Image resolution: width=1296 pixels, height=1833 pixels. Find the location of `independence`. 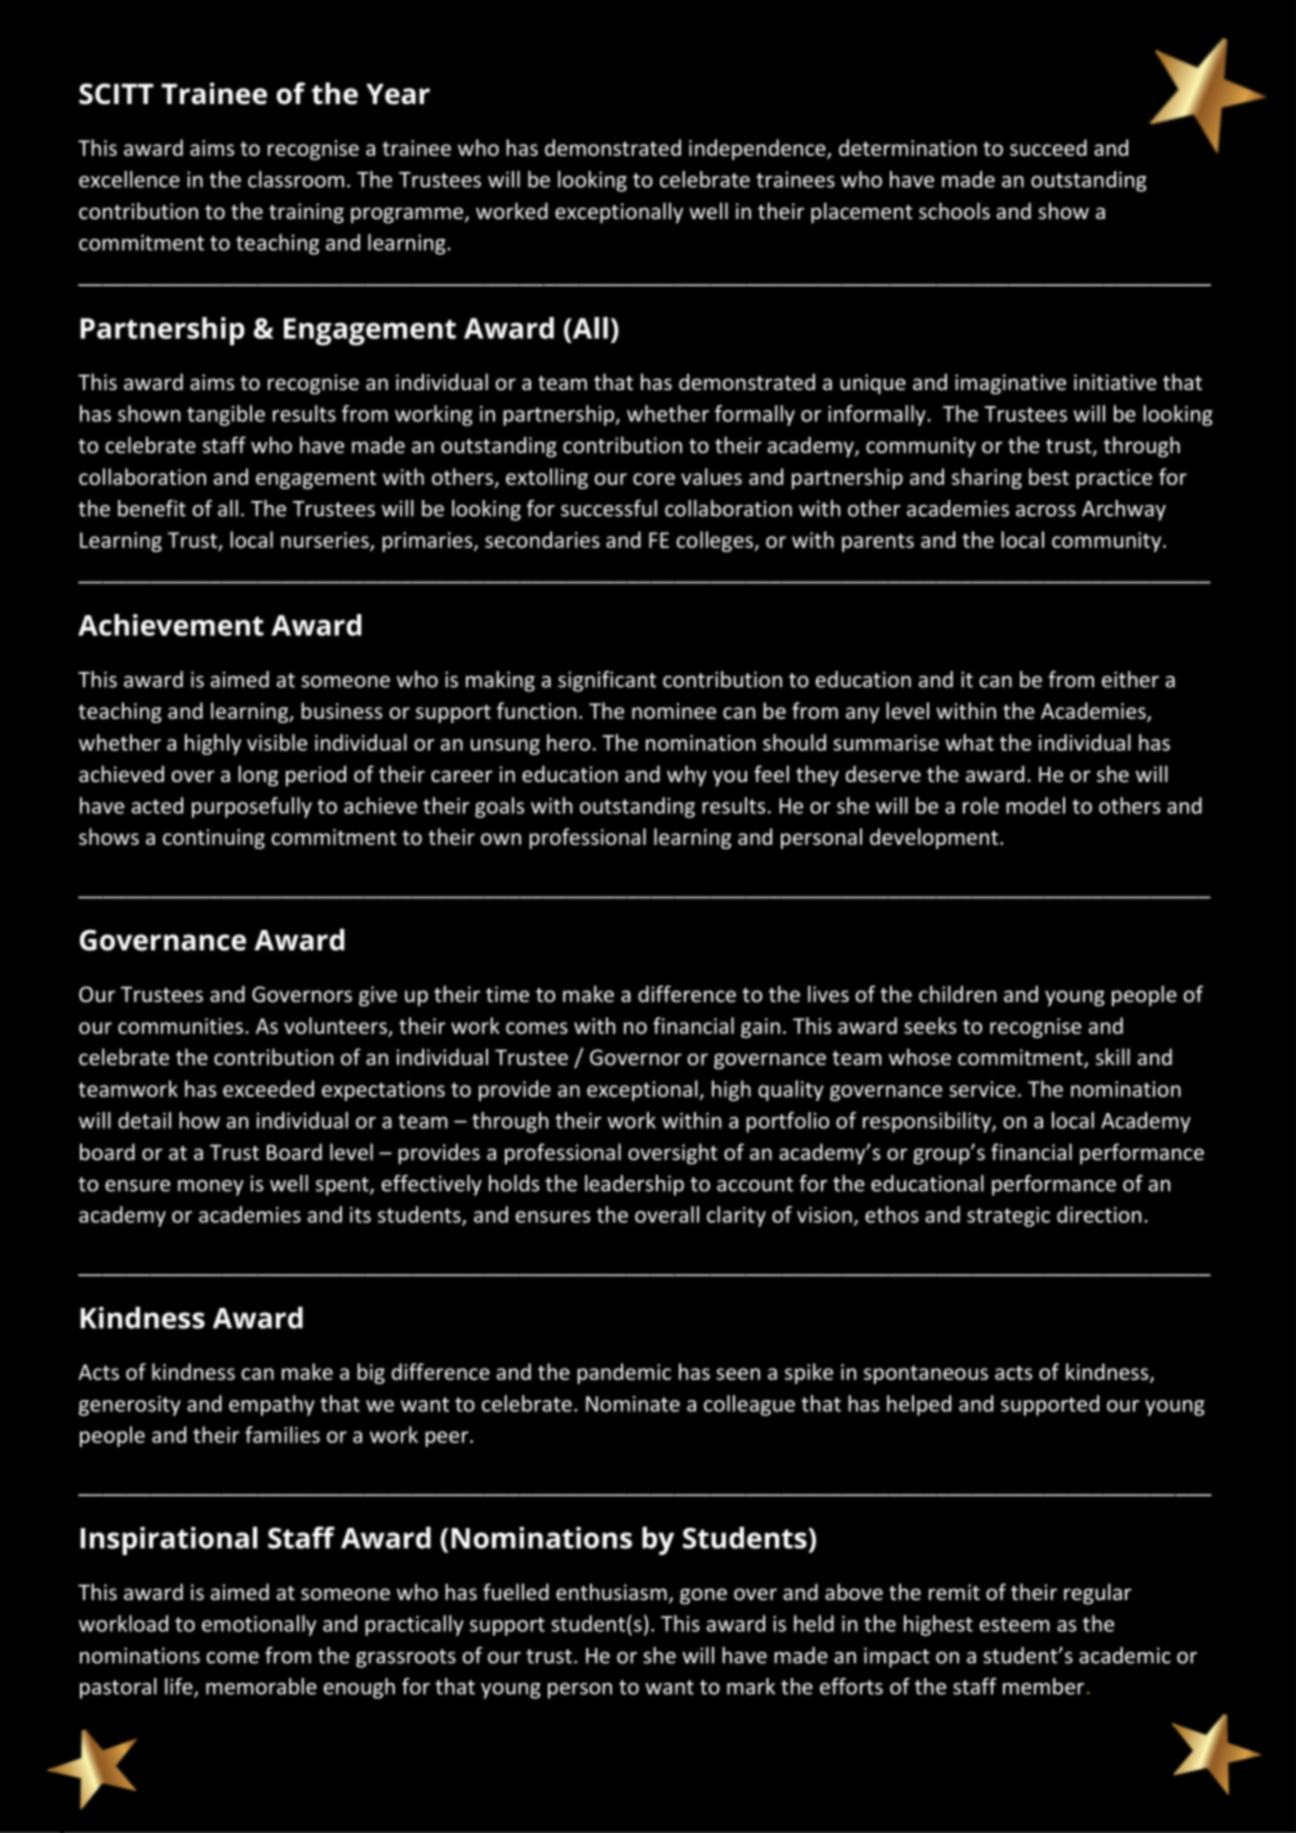

independence is located at coordinates (758, 149).
